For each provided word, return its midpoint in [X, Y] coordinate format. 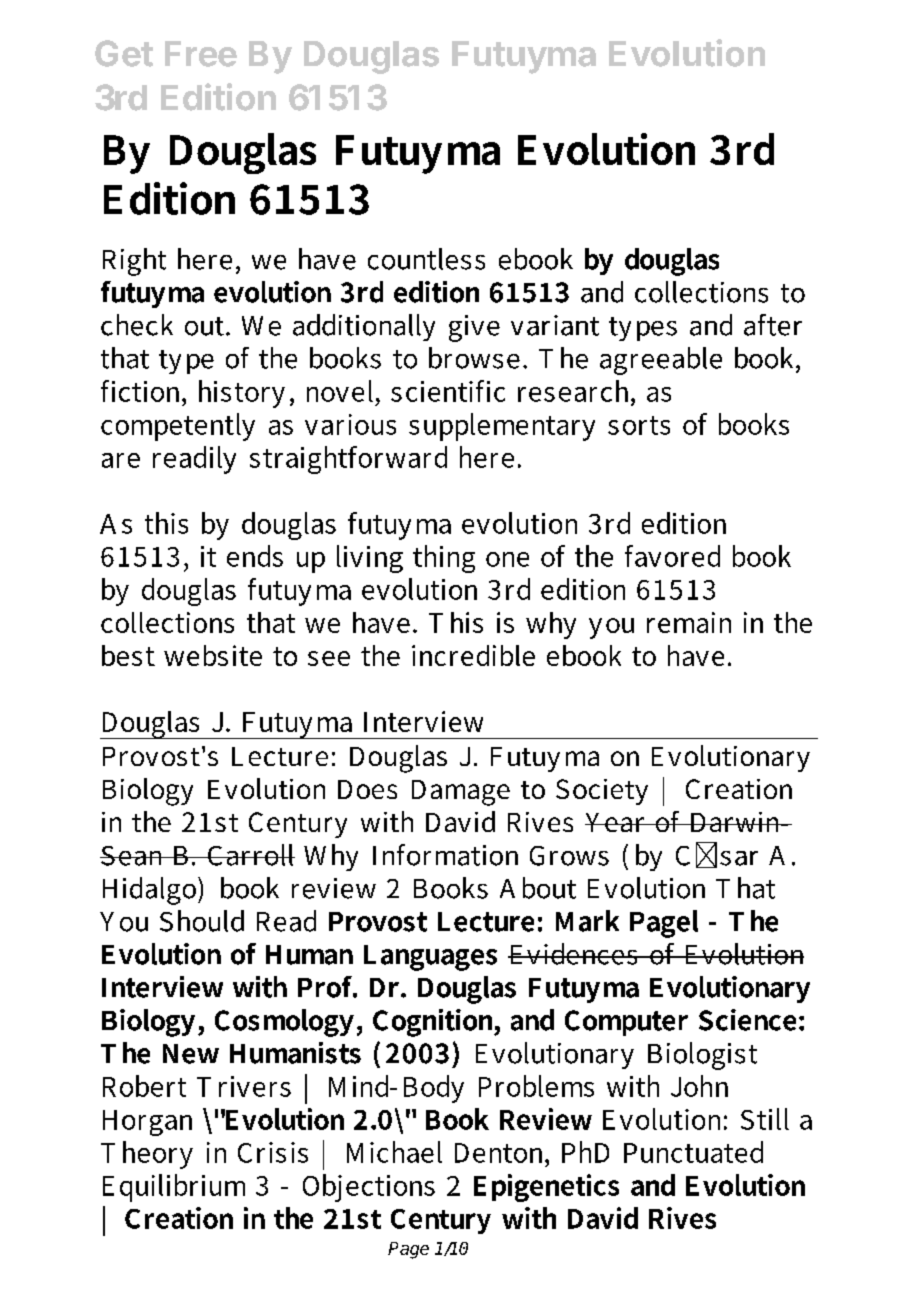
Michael [394, 1152]
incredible [473, 655]
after [773, 325]
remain [689, 622]
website [213, 655]
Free [201, 54]
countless [426, 259]
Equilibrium [174, 1188]
